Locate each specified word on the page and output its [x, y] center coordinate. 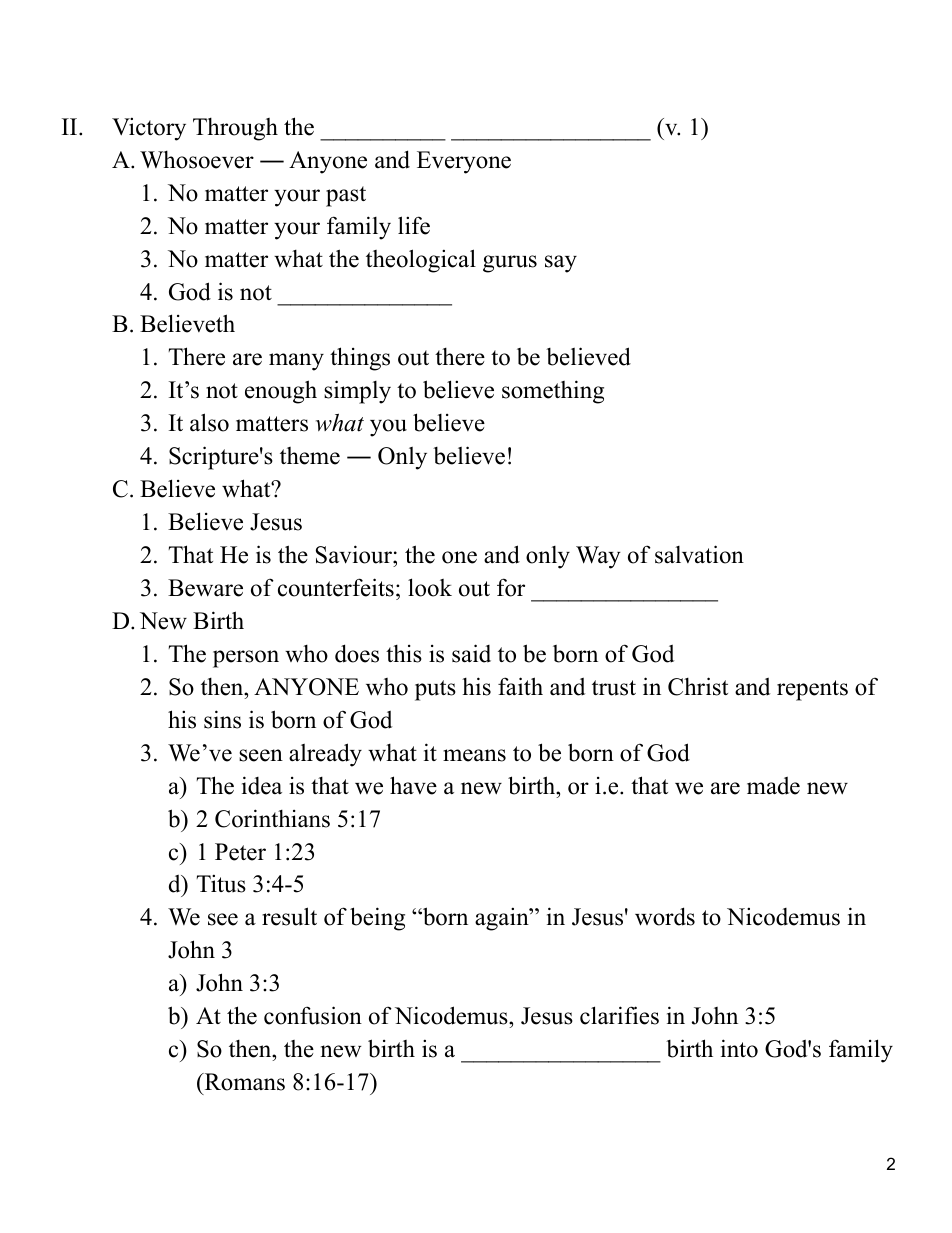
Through [235, 129]
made [773, 786]
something [553, 392]
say [561, 264]
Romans [243, 1082]
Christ [698, 686]
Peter [240, 852]
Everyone [464, 162]
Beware [205, 588]
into [739, 1048]
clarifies [619, 1015]
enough [281, 392]
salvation [699, 554]
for [511, 587]
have [413, 785]
